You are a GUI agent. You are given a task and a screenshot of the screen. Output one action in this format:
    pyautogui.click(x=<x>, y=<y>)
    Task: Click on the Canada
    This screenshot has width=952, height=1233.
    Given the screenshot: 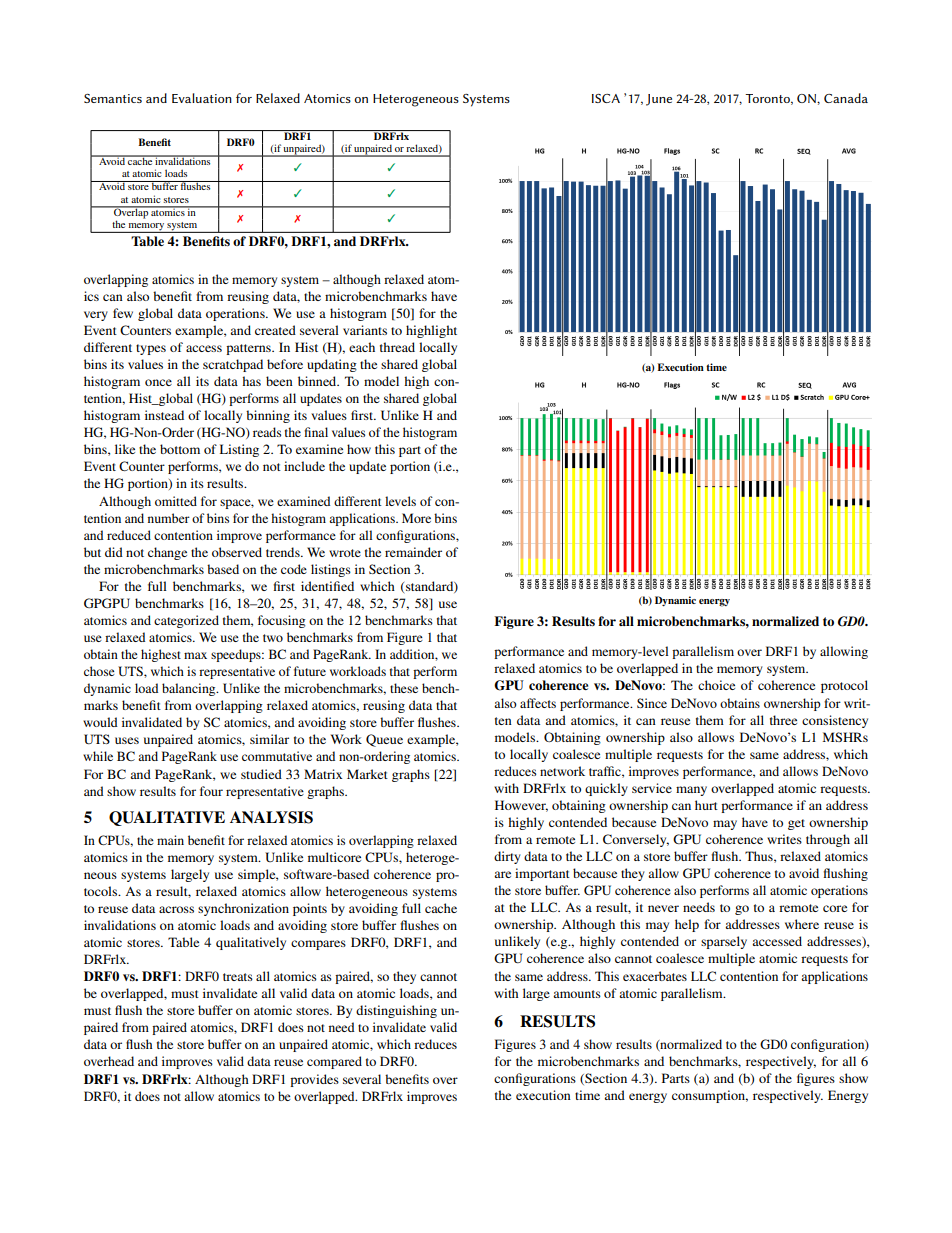 What is the action you would take?
    pyautogui.click(x=846, y=98)
